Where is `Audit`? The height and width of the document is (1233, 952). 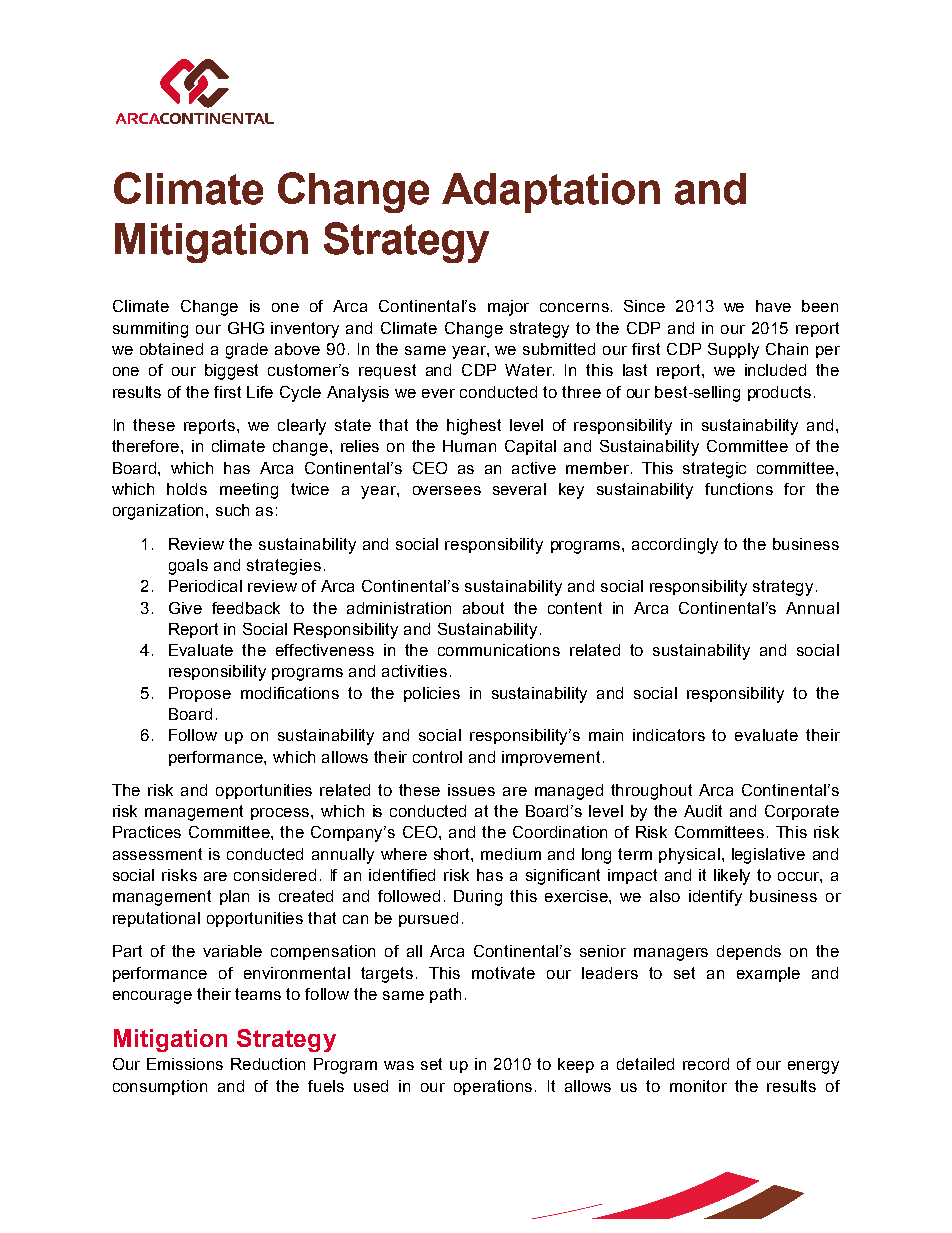 Audit is located at coordinates (703, 811).
